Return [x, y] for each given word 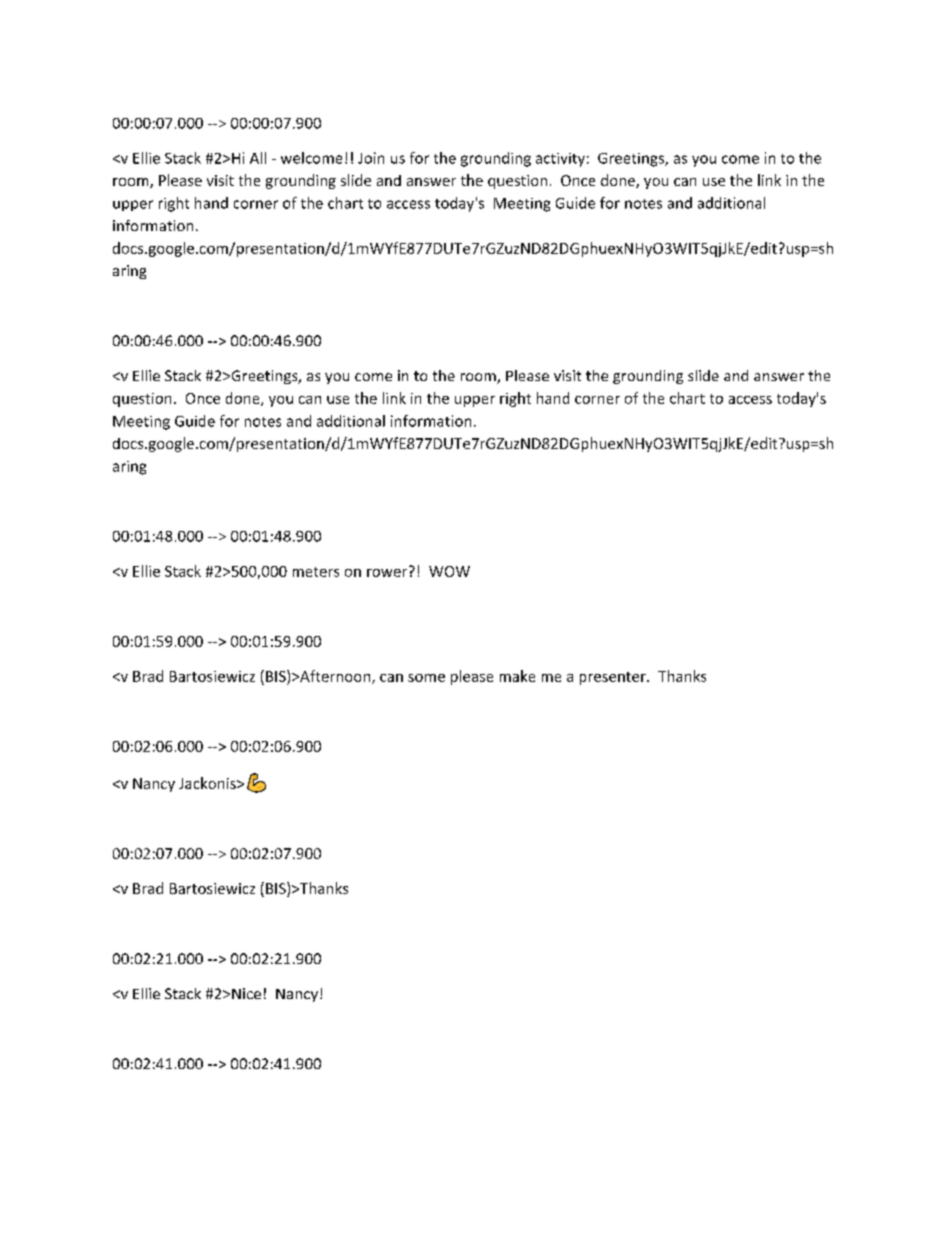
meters [316, 572]
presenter [614, 678]
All [258, 158]
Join [371, 158]
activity [560, 160]
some [426, 678]
